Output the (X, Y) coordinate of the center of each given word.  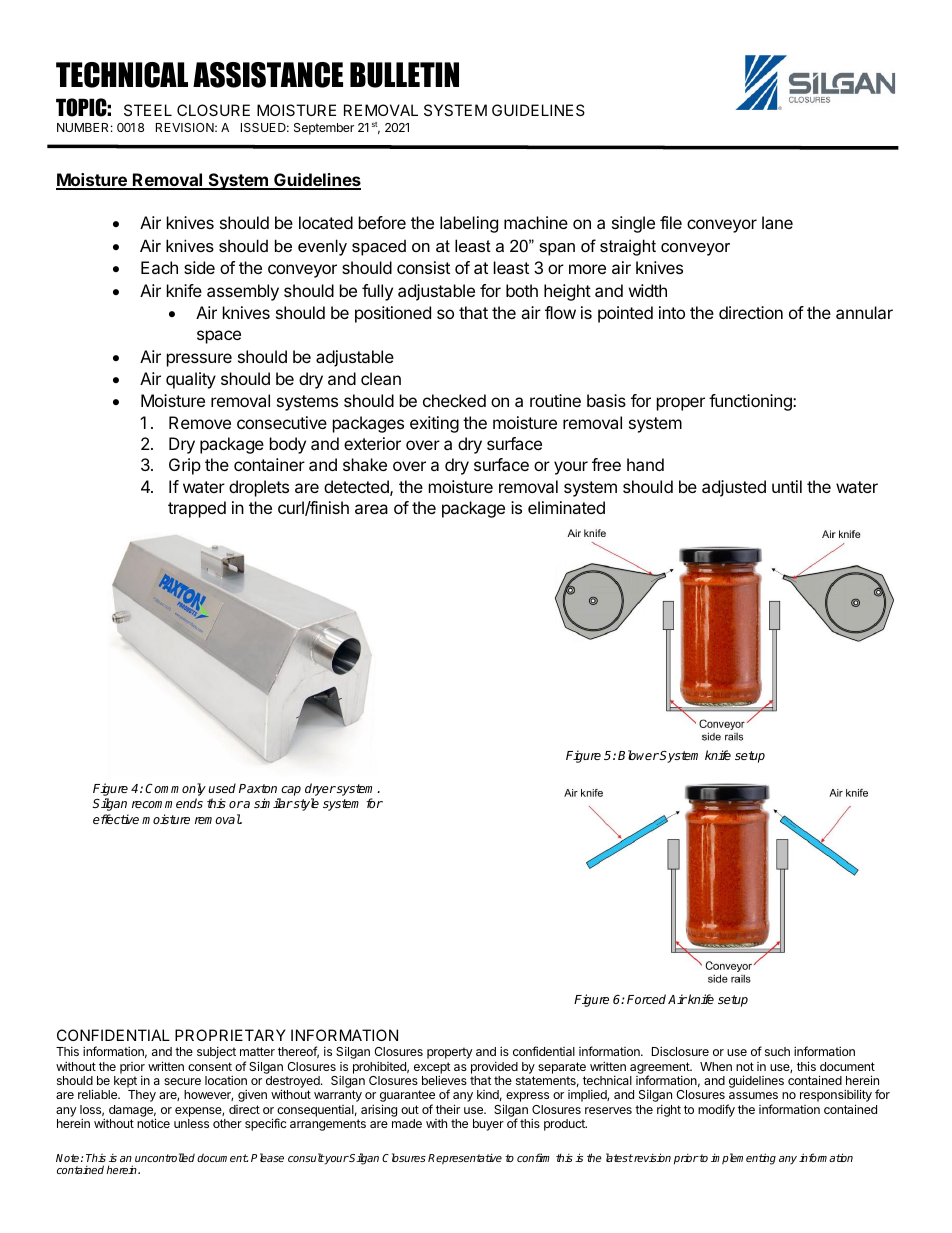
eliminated (566, 507)
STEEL (148, 110)
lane (777, 222)
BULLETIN (404, 75)
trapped (197, 509)
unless (191, 1123)
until (787, 486)
